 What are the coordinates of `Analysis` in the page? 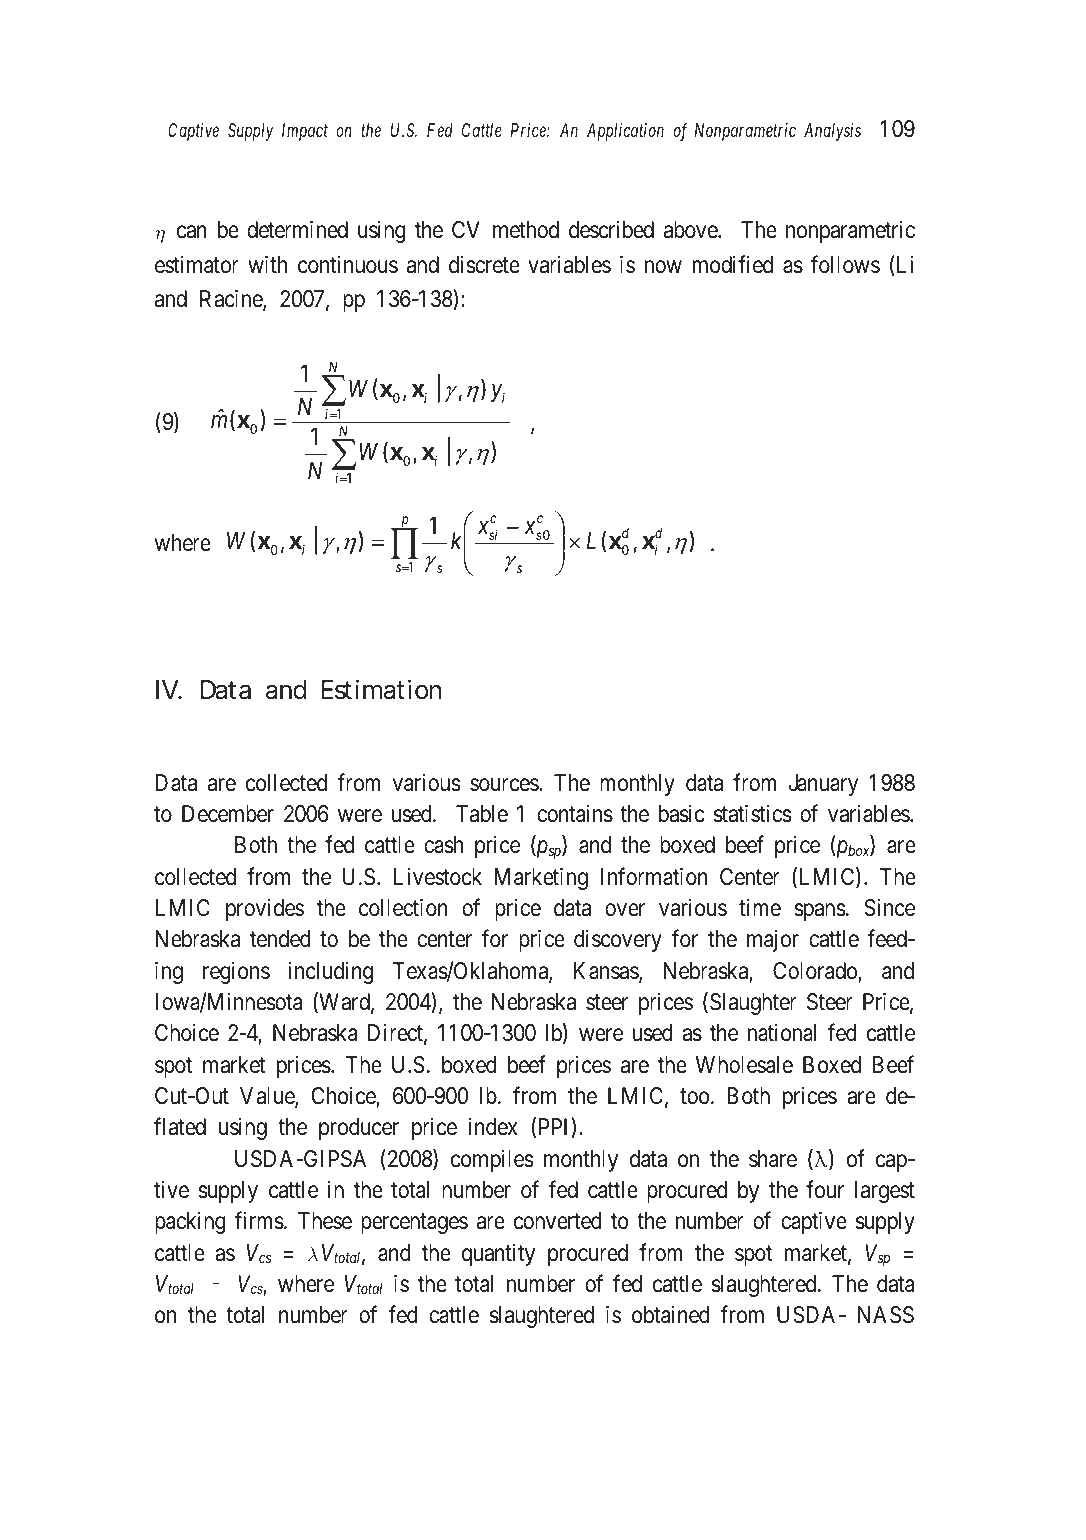 It's located at (832, 132).
